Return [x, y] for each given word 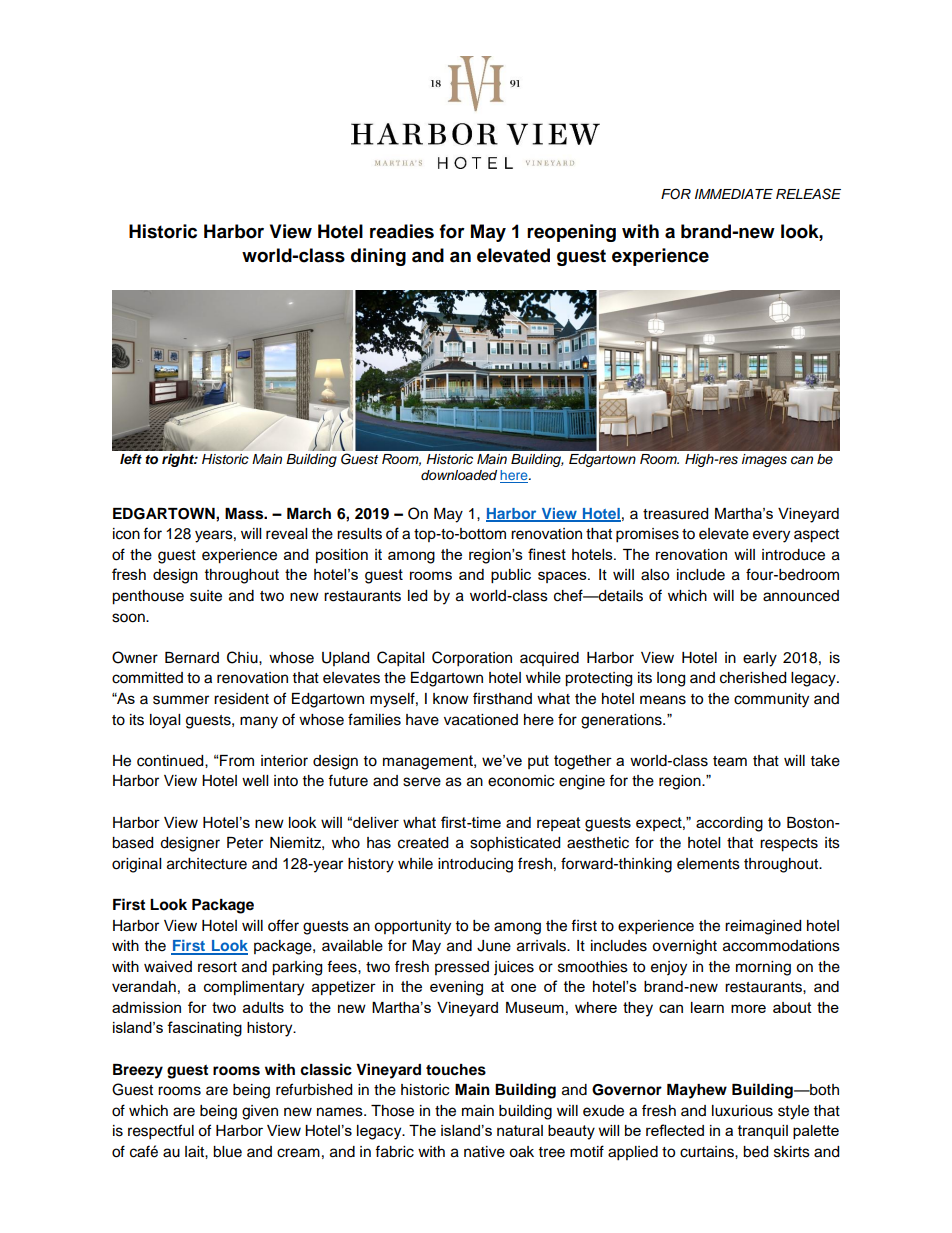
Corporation [472, 659]
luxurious [742, 1111]
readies [402, 231]
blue [227, 1152]
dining [378, 257]
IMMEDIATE [734, 194]
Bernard [192, 658]
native [484, 1152]
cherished [753, 678]
